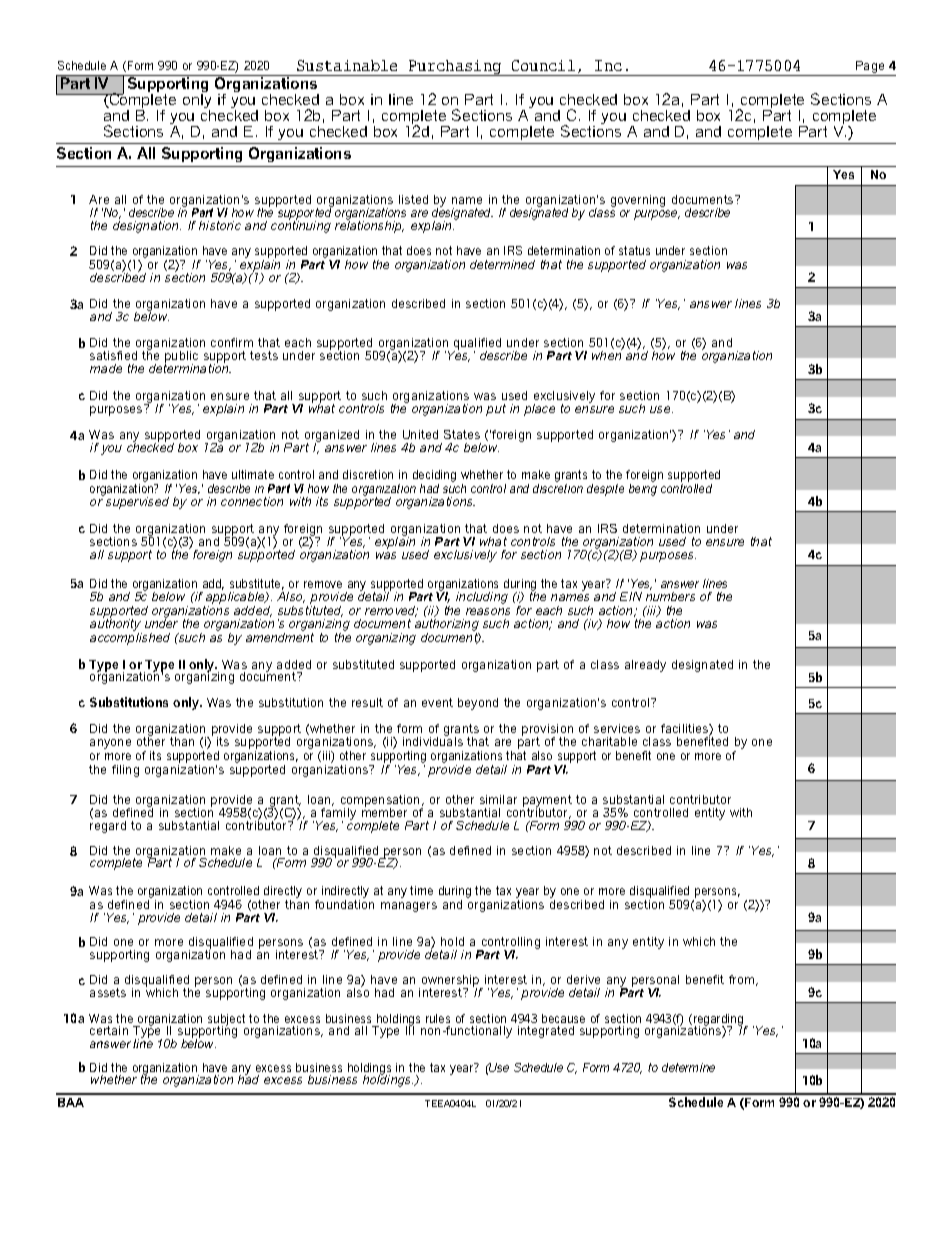 This image has height=1233, width=952. Describe the element at coordinates (110, 744) in the image. I see `anyone` at that location.
